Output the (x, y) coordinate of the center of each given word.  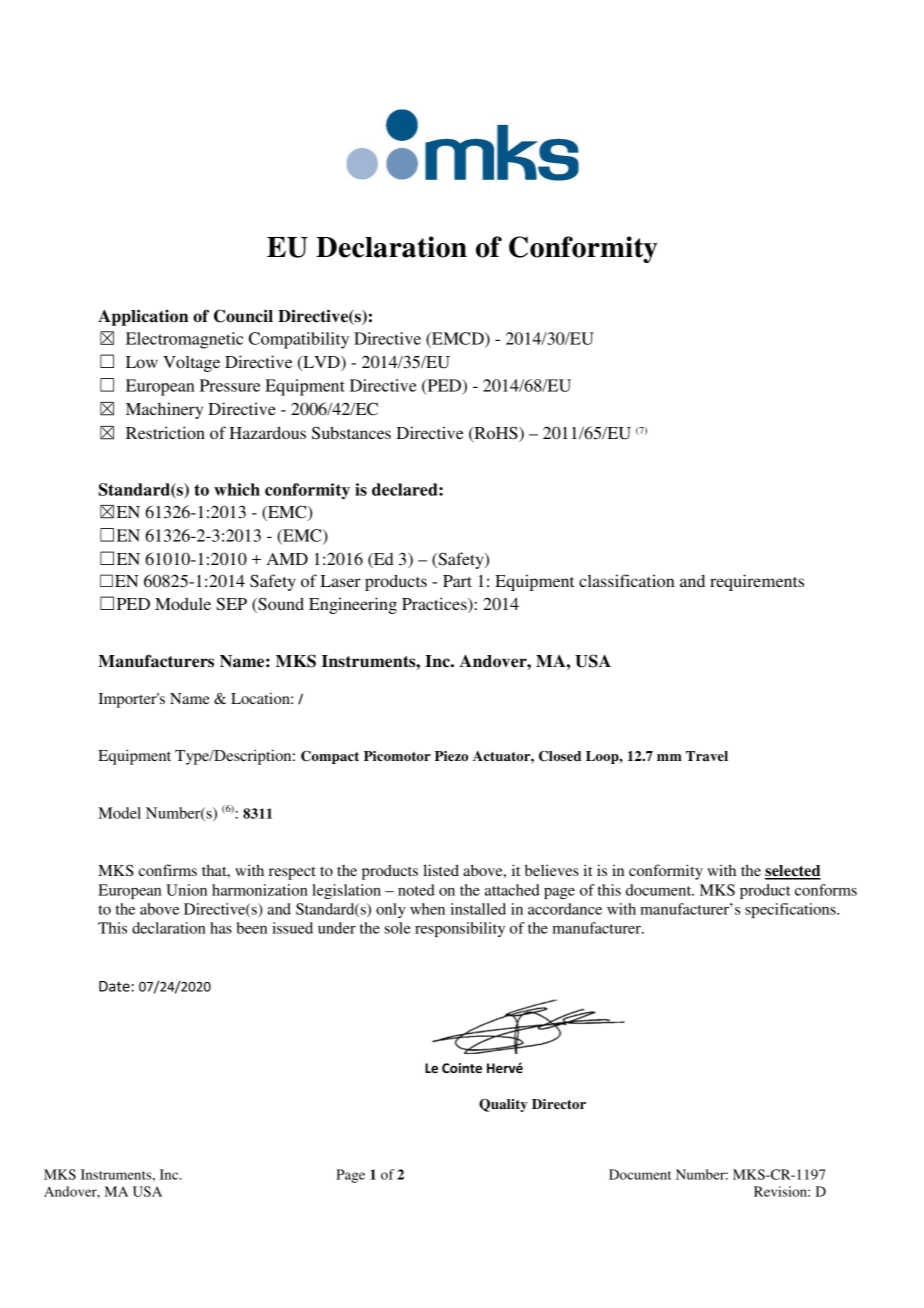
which (237, 489)
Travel (707, 756)
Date (115, 986)
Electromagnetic (184, 340)
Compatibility (299, 340)
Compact (330, 757)
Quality (503, 1105)
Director (559, 1104)
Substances (351, 433)
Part (457, 581)
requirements (757, 582)
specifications (791, 910)
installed (478, 909)
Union (186, 890)
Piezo (451, 756)
